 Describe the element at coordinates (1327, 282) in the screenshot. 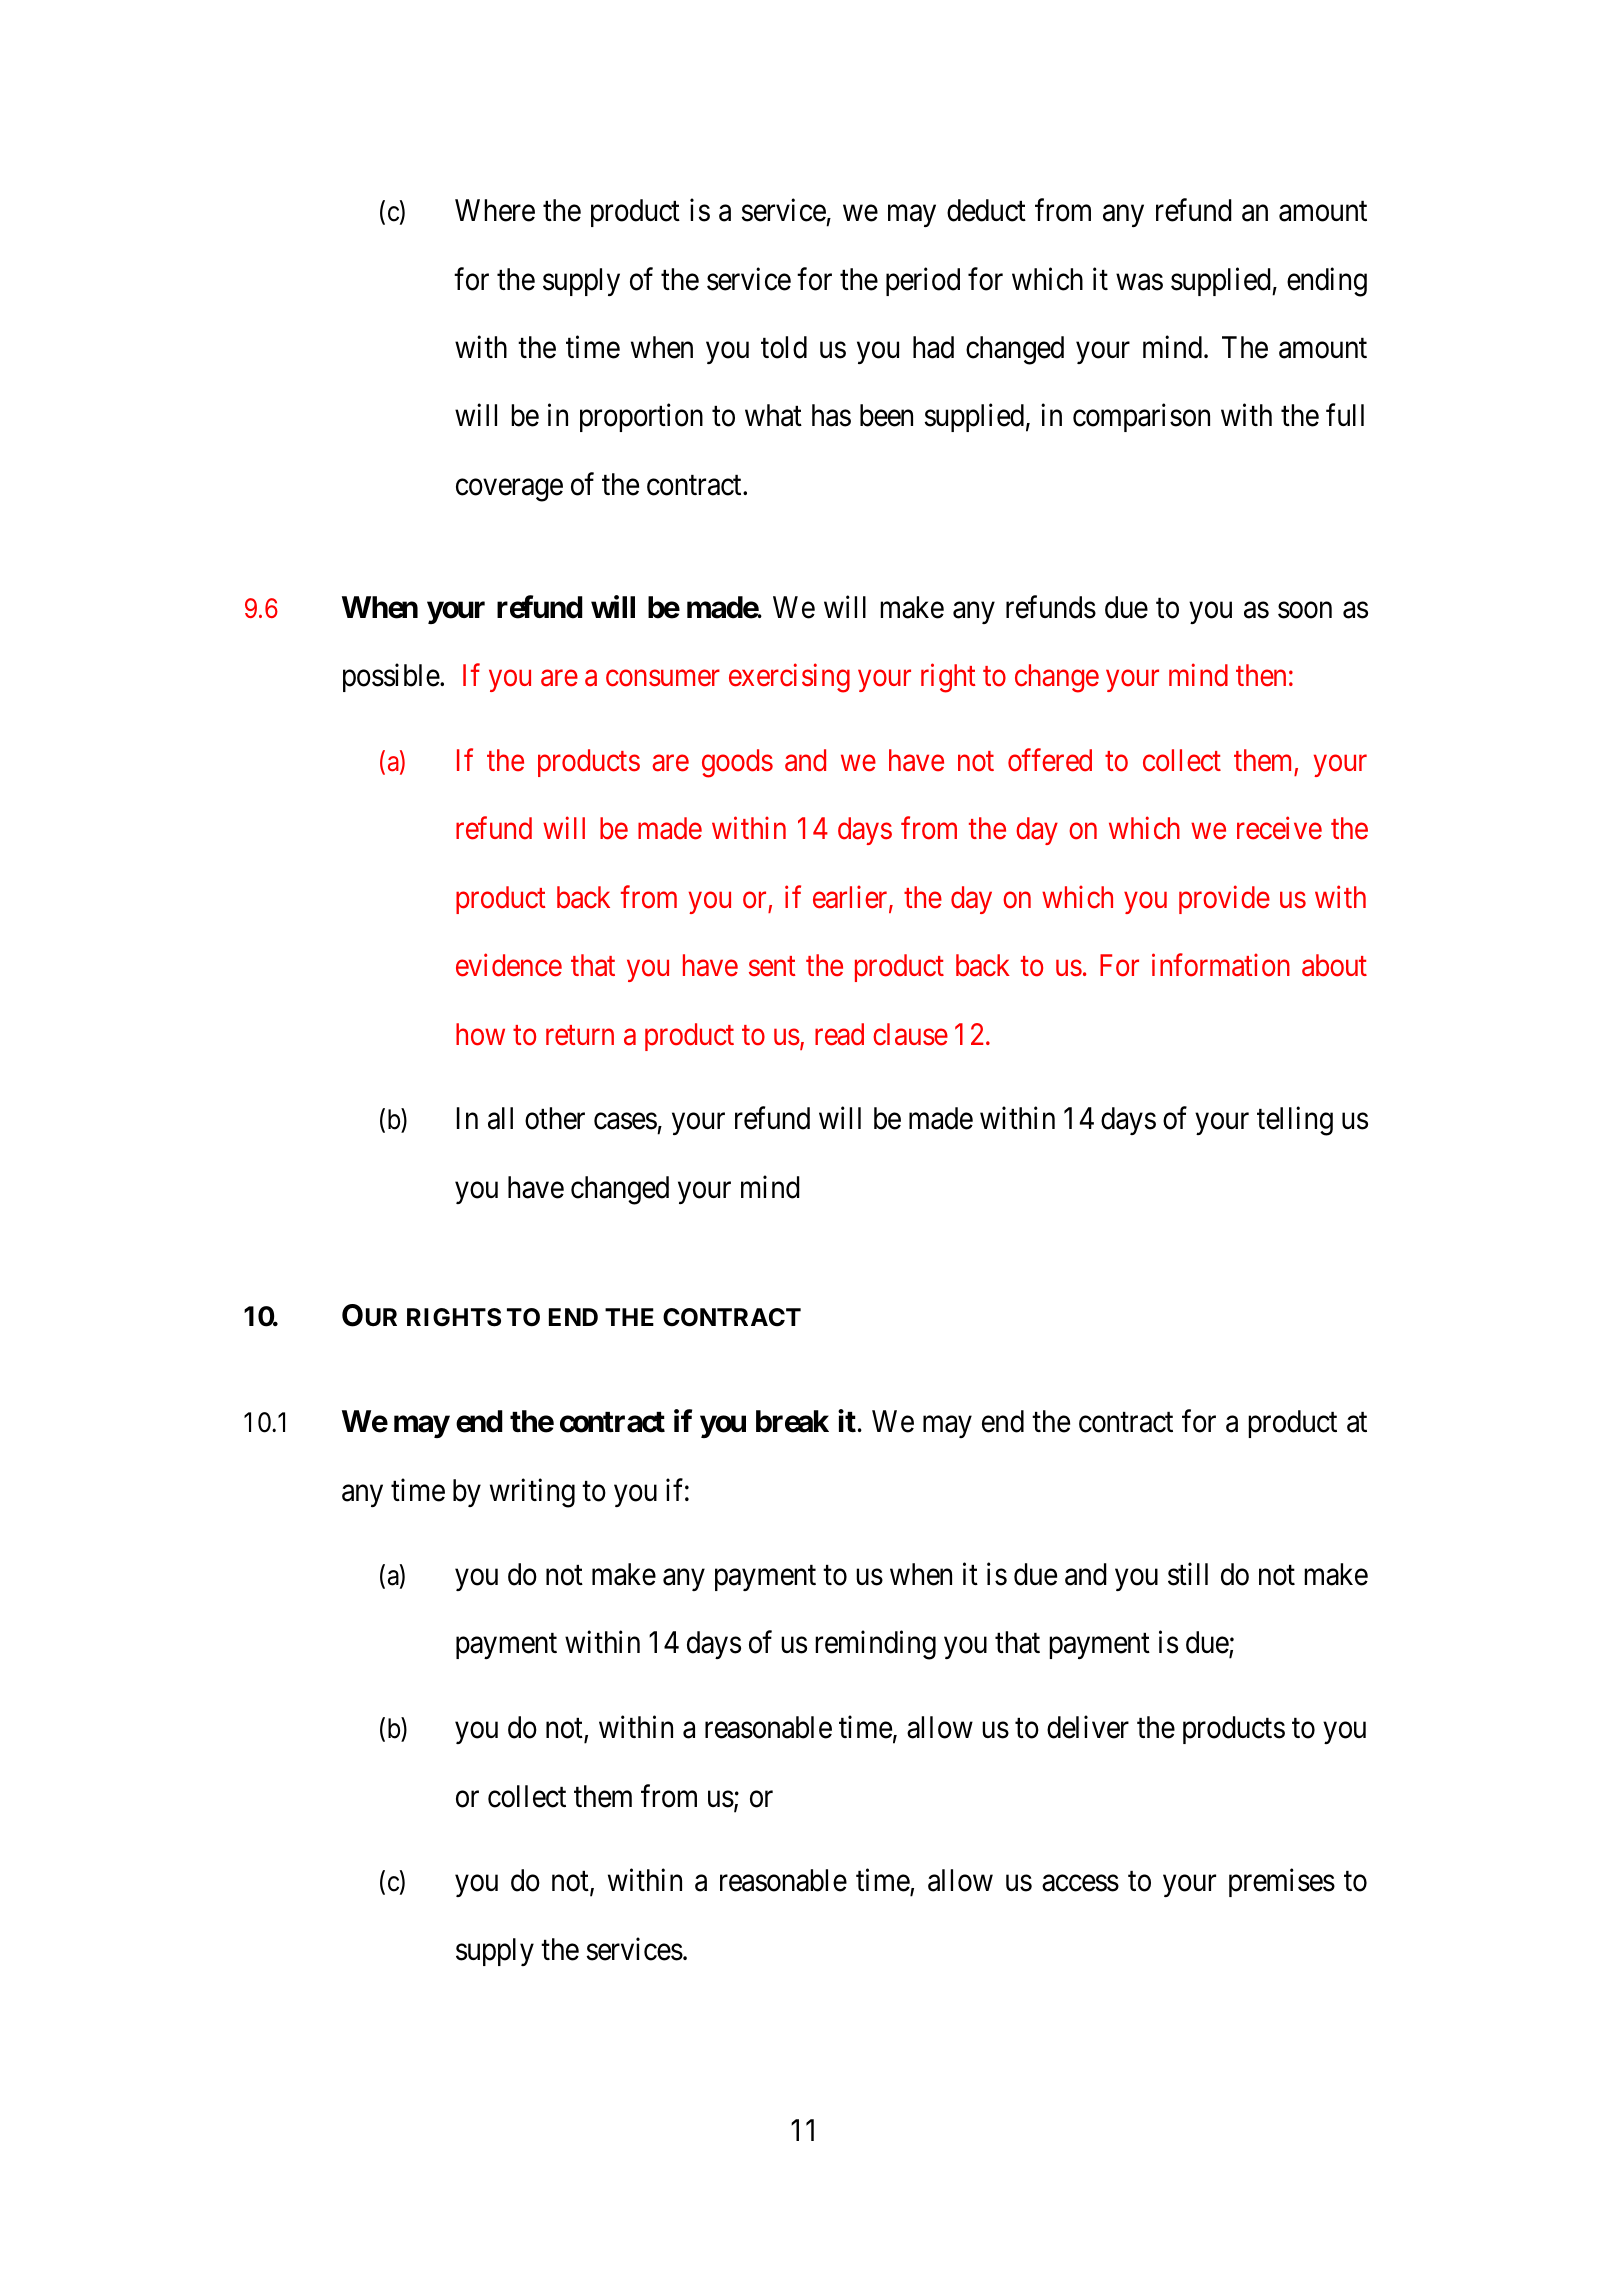

I see `ending` at that location.
